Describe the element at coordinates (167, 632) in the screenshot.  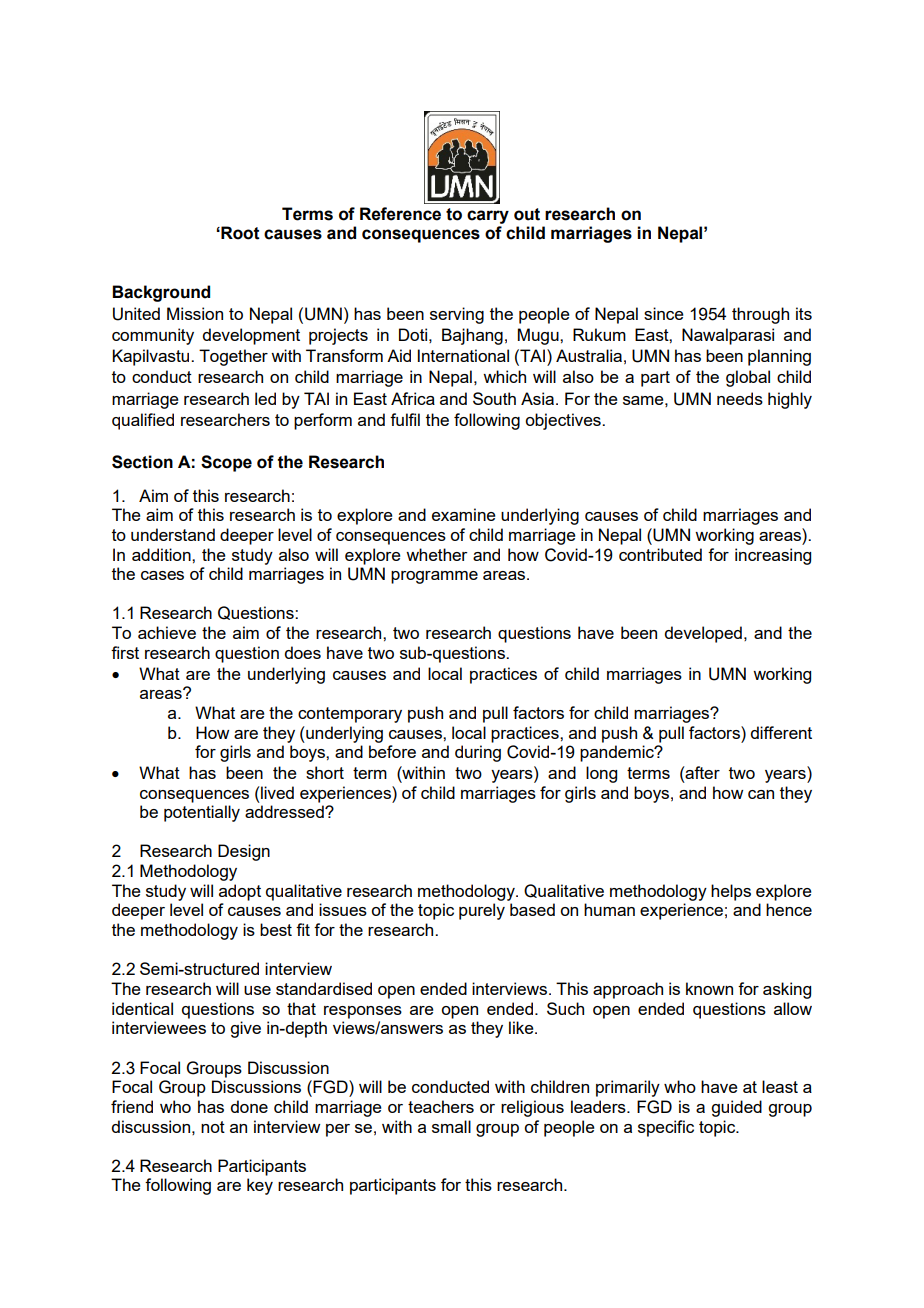
I see `achieve` at that location.
